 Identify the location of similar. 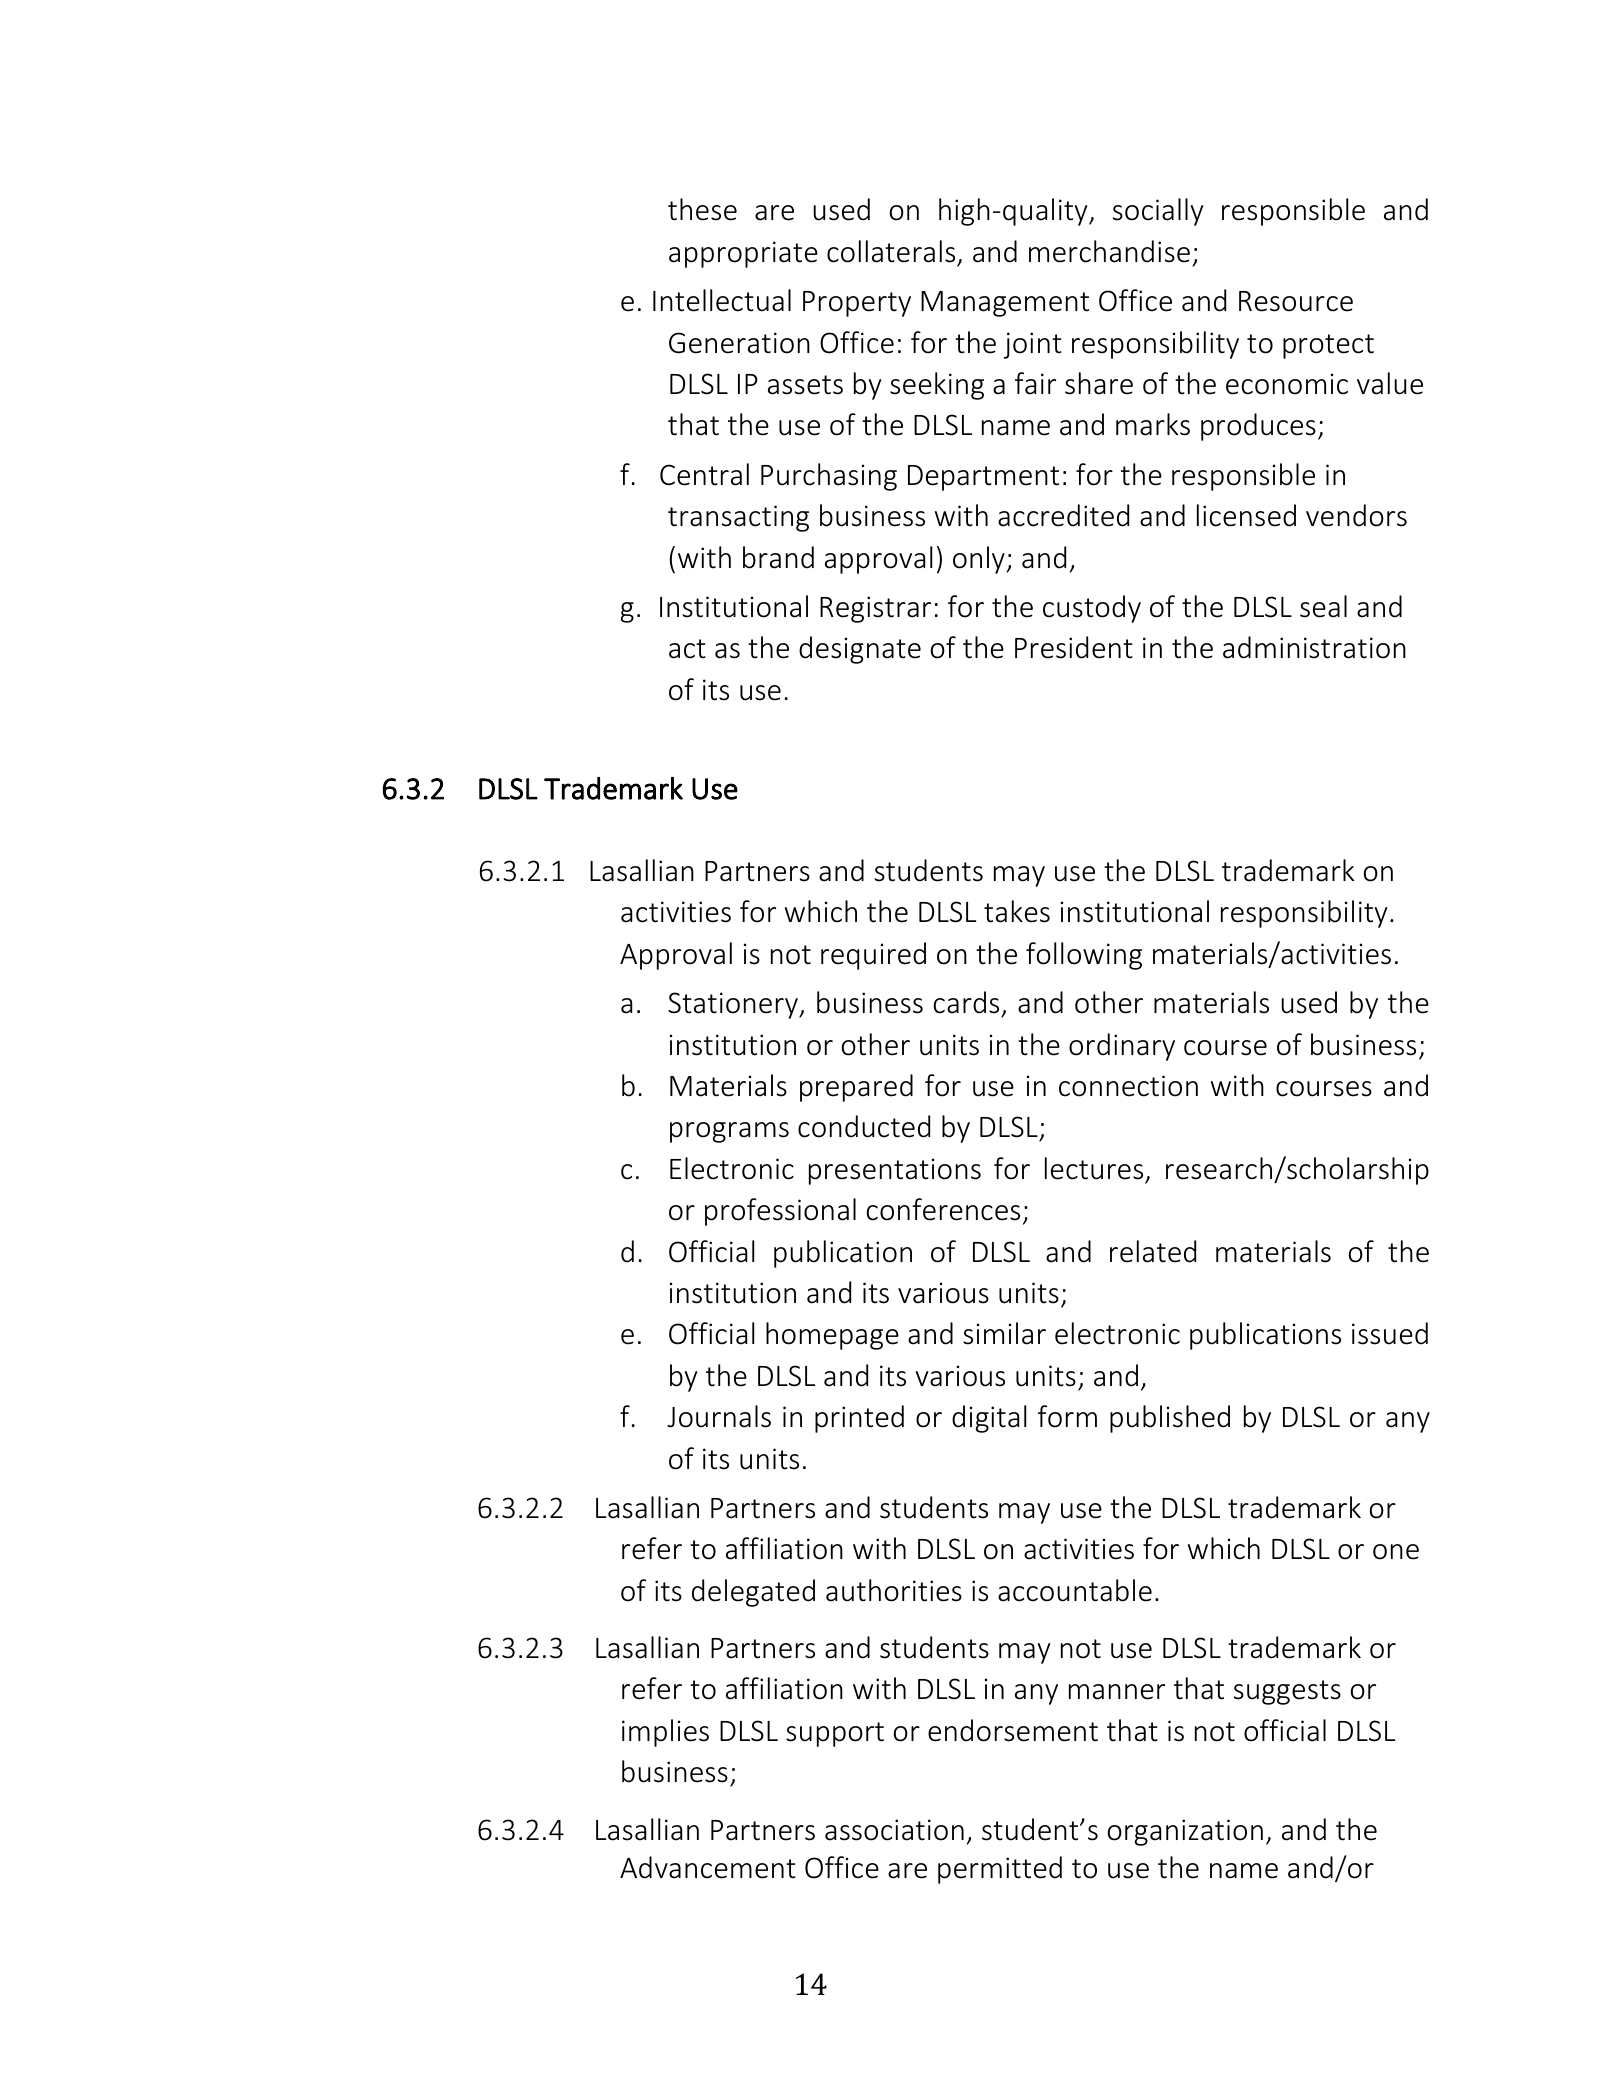
(1004, 1333).
